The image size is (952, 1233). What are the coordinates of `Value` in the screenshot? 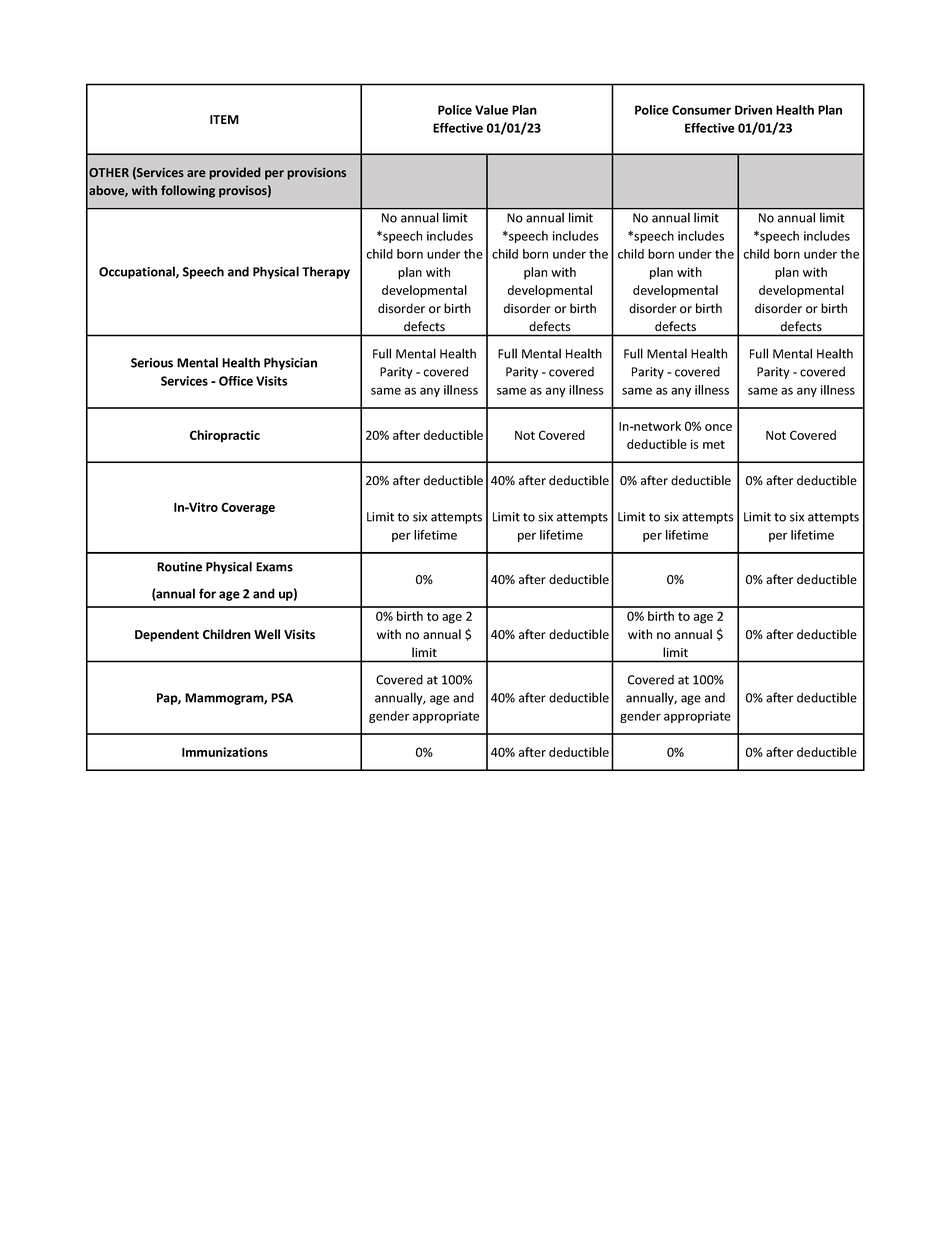 It's located at (491, 110).
